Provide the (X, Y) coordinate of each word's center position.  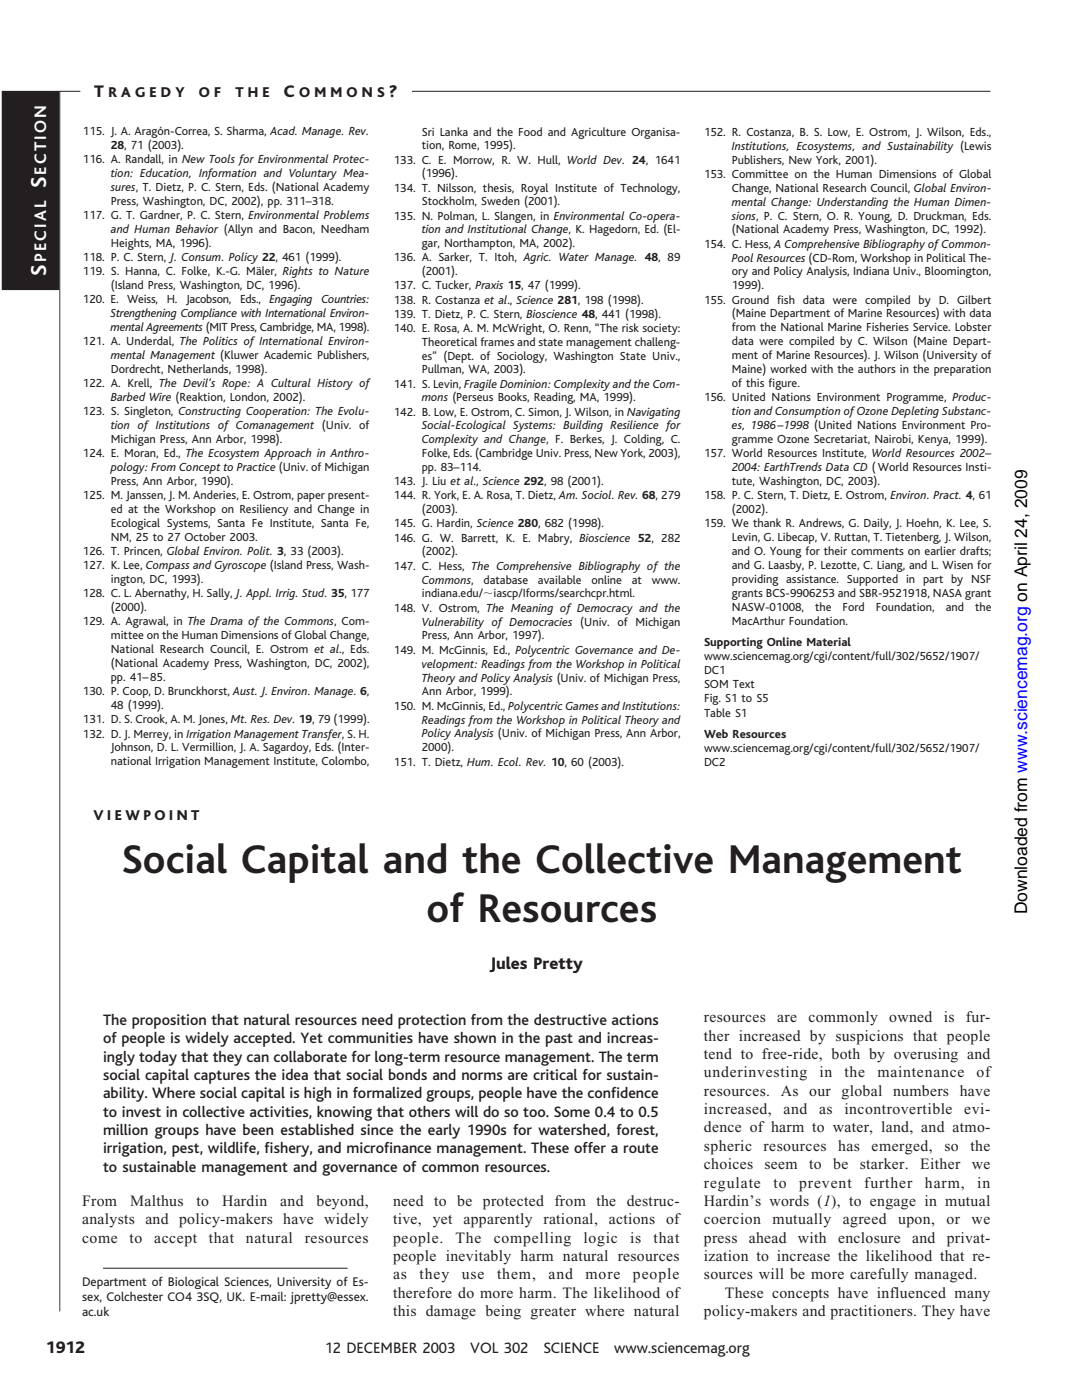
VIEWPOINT (146, 815)
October (205, 536)
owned (910, 1016)
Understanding (852, 203)
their (835, 550)
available (559, 579)
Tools (222, 158)
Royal (534, 190)
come (99, 1239)
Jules (508, 964)
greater (553, 1313)
